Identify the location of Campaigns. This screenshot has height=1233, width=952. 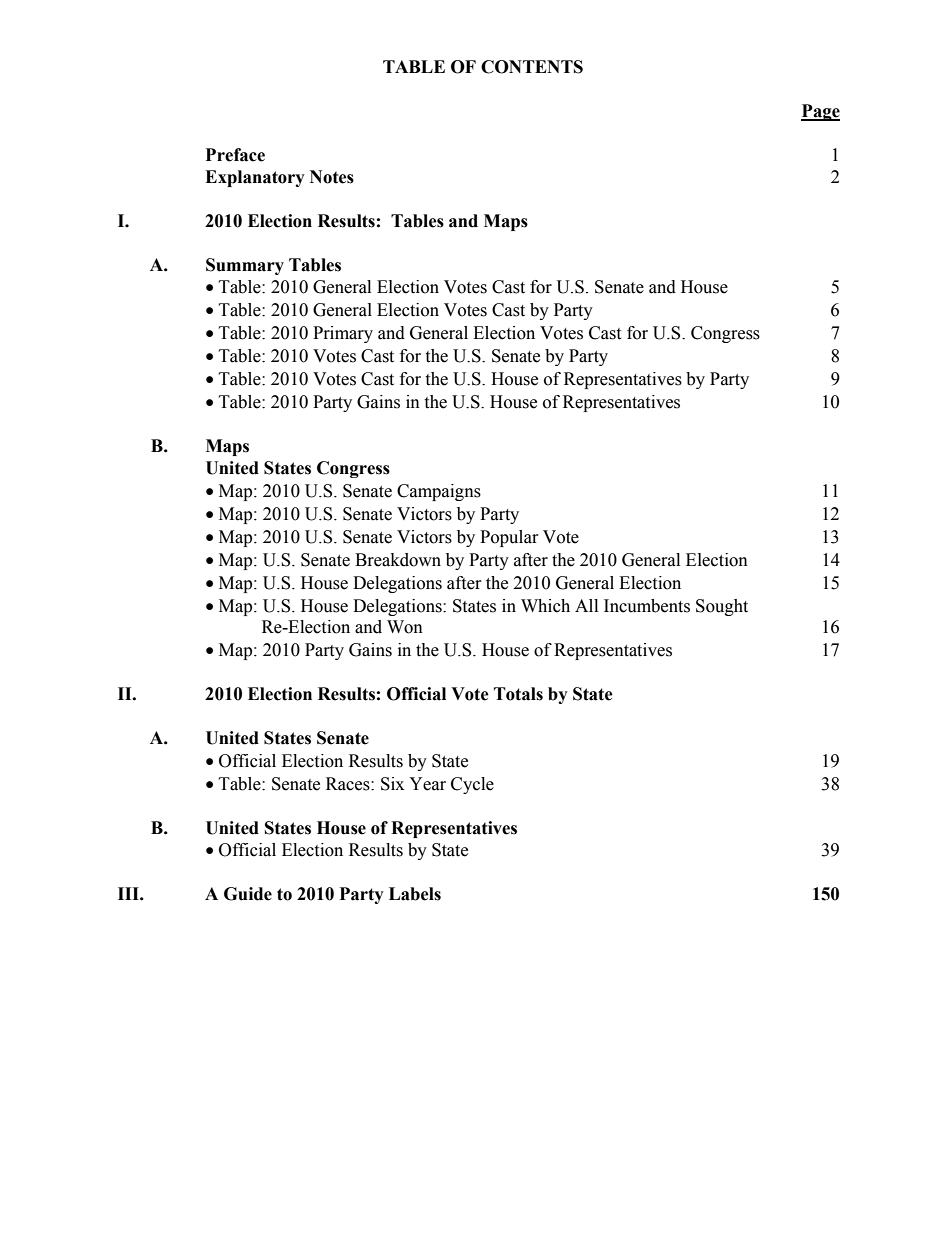
(439, 492).
